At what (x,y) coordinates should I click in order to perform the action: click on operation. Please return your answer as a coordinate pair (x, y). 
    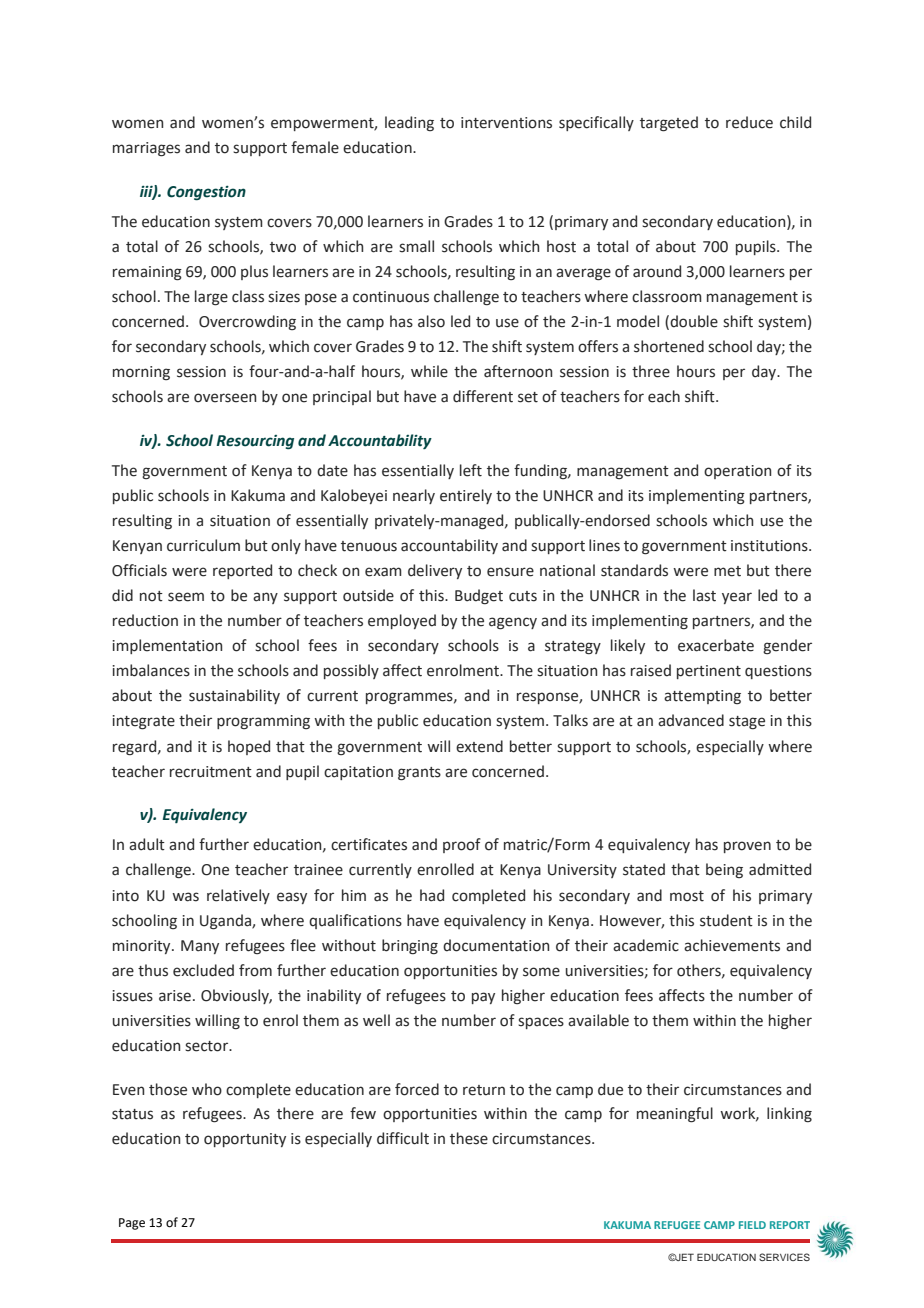
    Looking at the image, I should click on (737, 472).
